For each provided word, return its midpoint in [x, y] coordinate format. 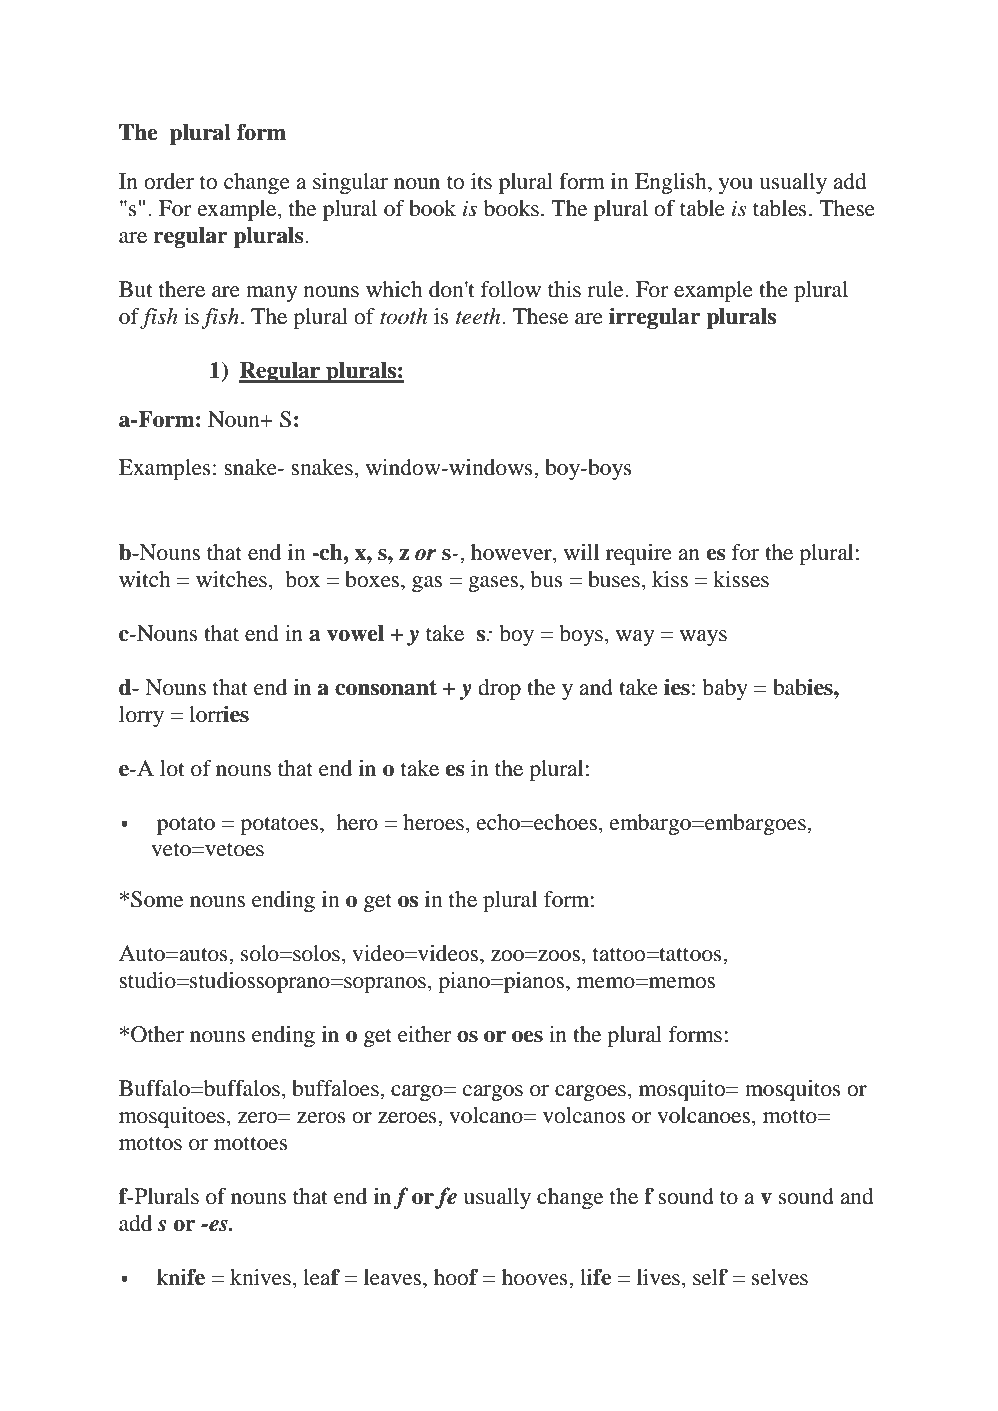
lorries [219, 714]
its [481, 181]
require [639, 554]
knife [181, 1277]
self [710, 1277]
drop [499, 689]
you [736, 186]
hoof [456, 1277]
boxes [373, 579]
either [425, 1034]
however [512, 553]
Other [157, 1034]
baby [725, 689]
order [169, 181]
